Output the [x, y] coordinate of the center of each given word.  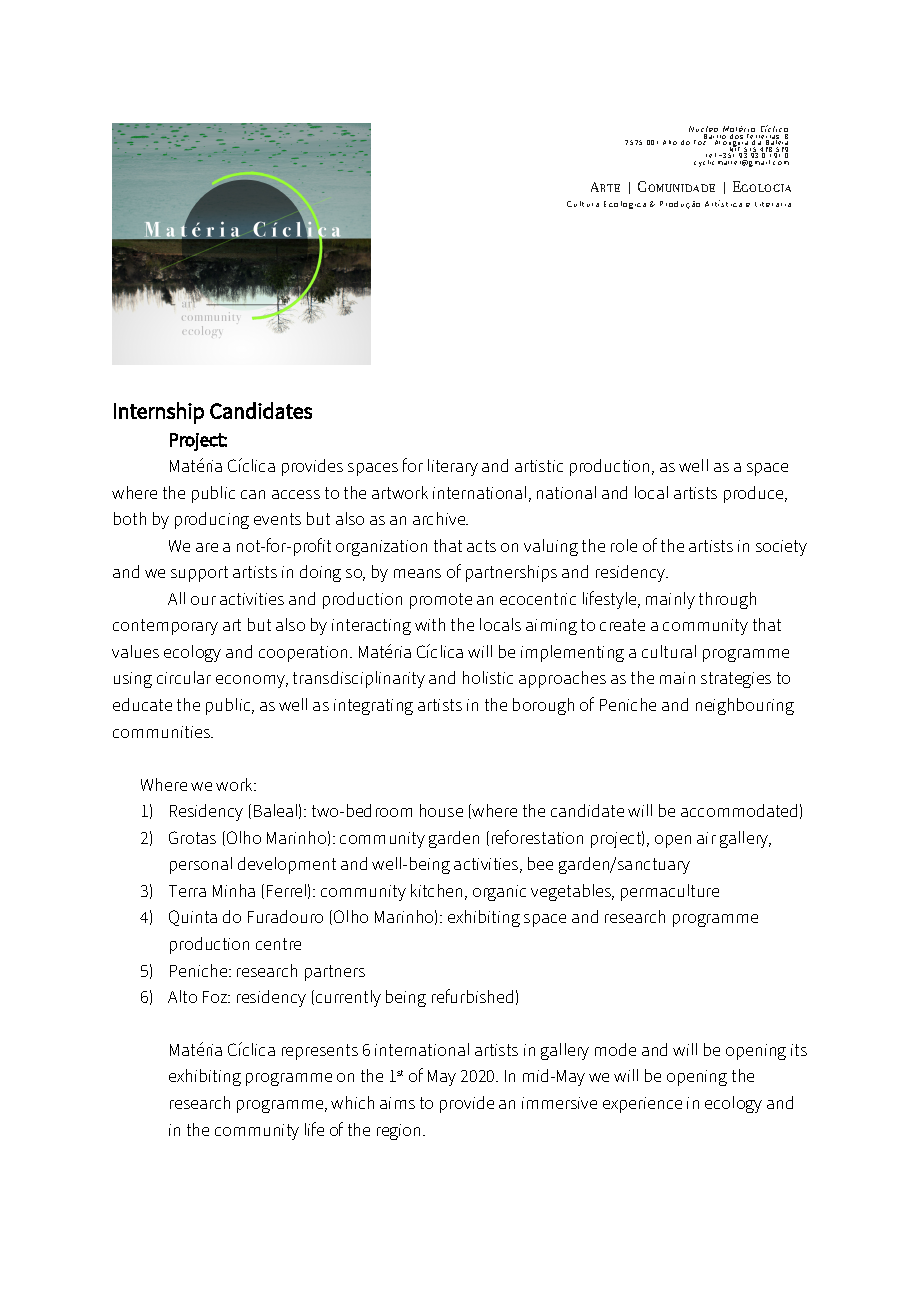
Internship [159, 413]
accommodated [739, 810]
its [799, 1050]
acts [481, 546]
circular [184, 677]
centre [278, 944]
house [441, 810]
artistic [539, 466]
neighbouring [745, 706]
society [781, 548]
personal [201, 865]
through [727, 600]
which [352, 1102]
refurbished [472, 996]
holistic [488, 677]
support [199, 574]
